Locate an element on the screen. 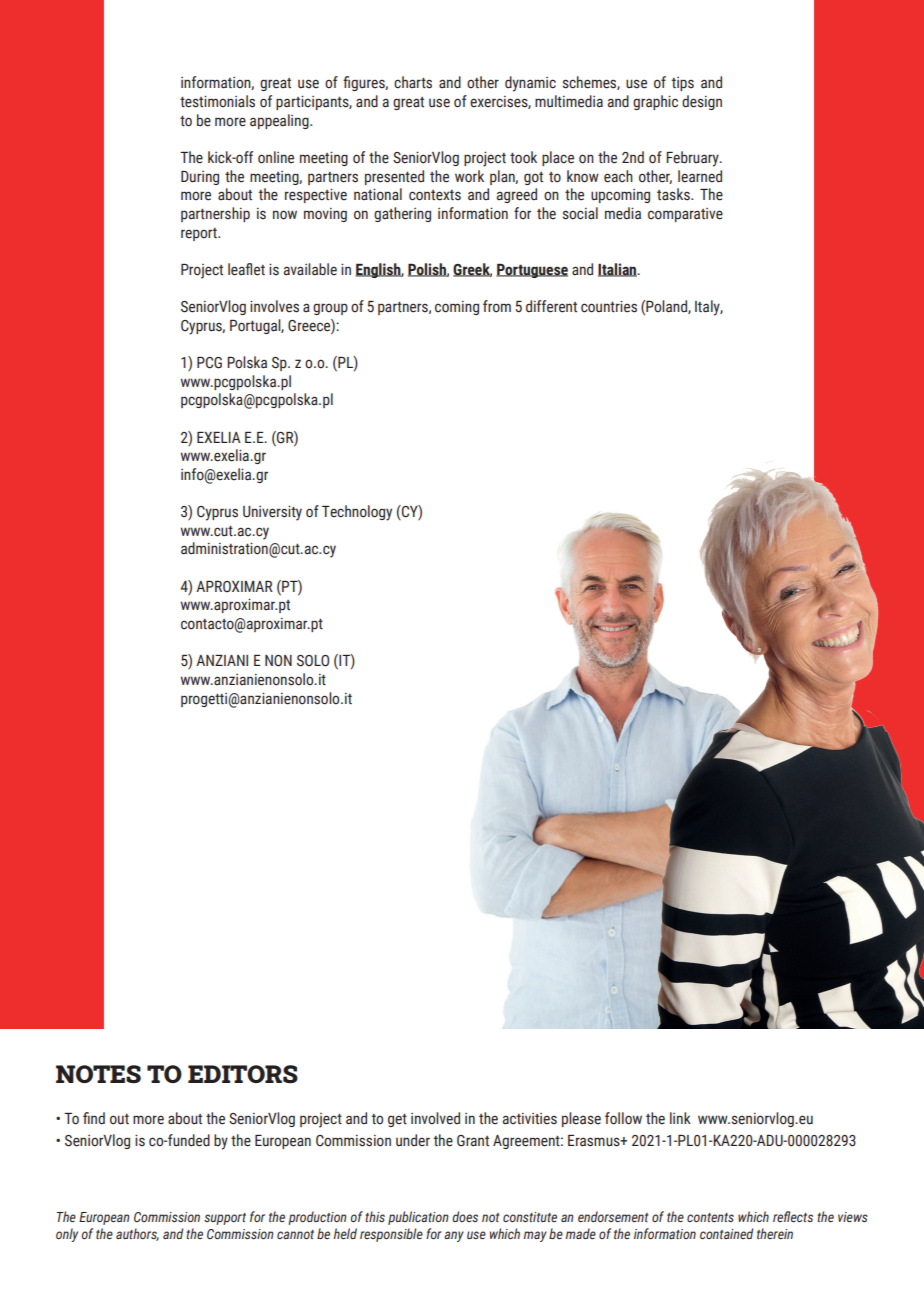 Image resolution: width=924 pixels, height=1308 pixels. testimonials is located at coordinates (217, 101).
